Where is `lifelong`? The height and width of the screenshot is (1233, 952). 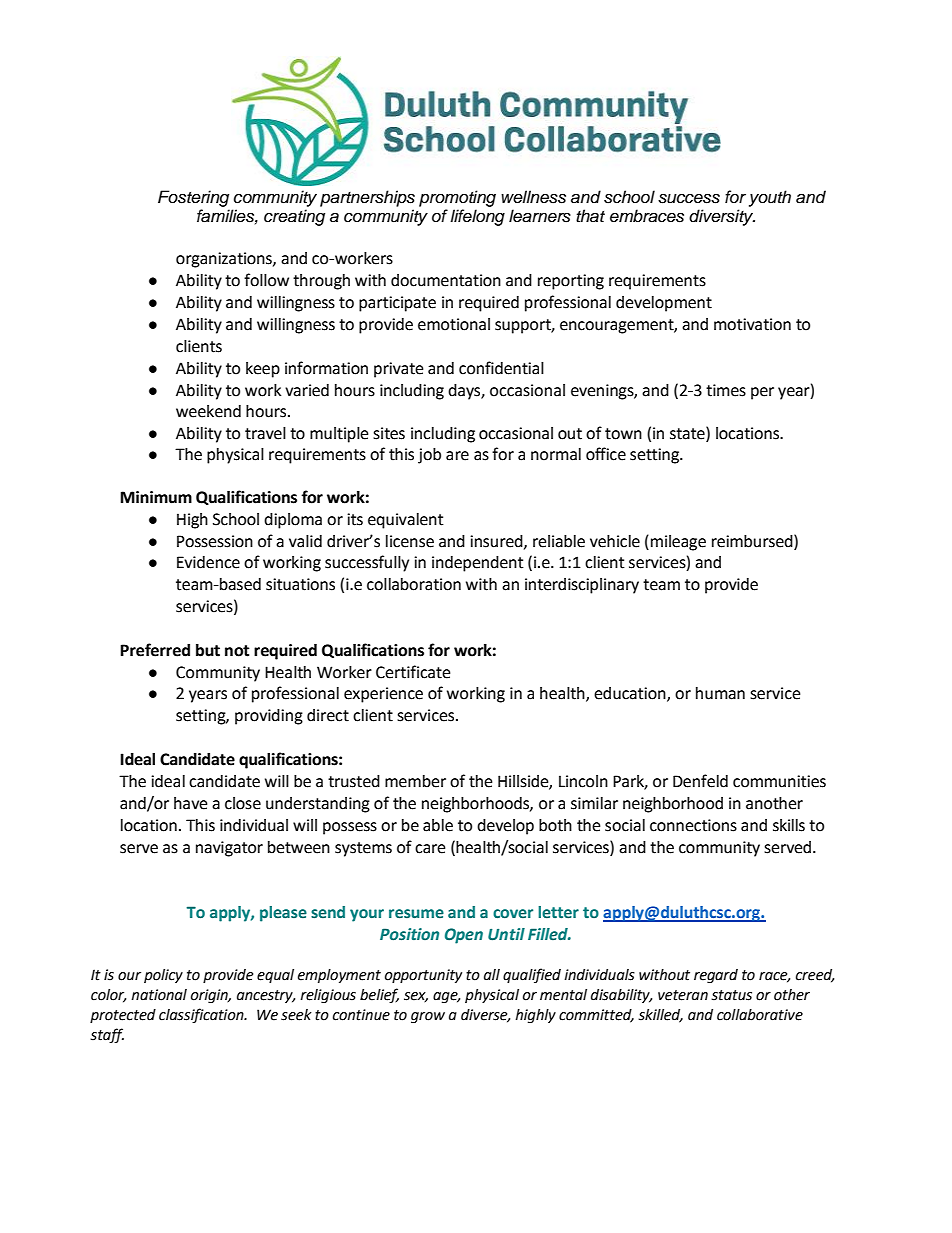 lifelong is located at coordinates (477, 217).
